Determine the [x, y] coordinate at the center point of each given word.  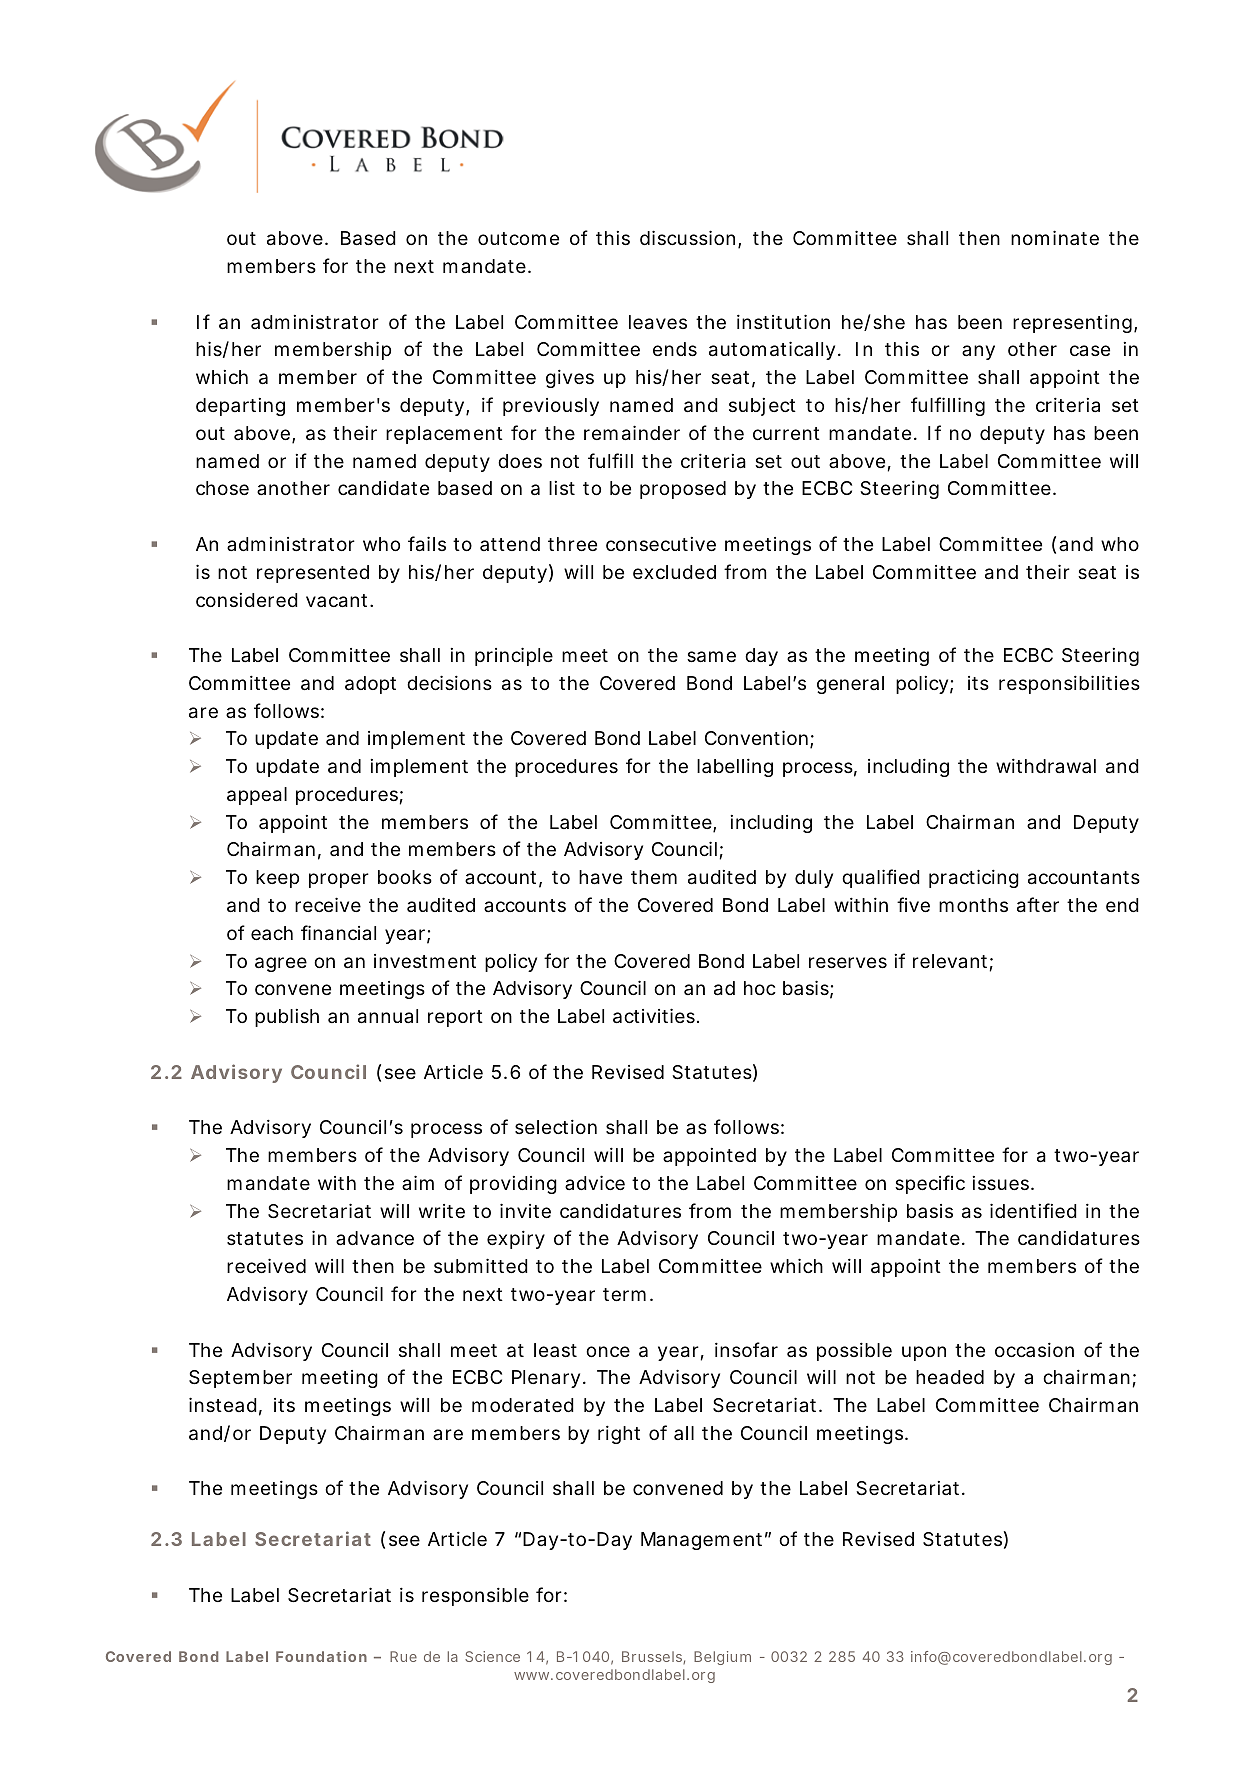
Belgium [722, 1658]
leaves [658, 322]
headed [950, 1377]
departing [240, 407]
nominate [1055, 237]
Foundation [321, 1656]
